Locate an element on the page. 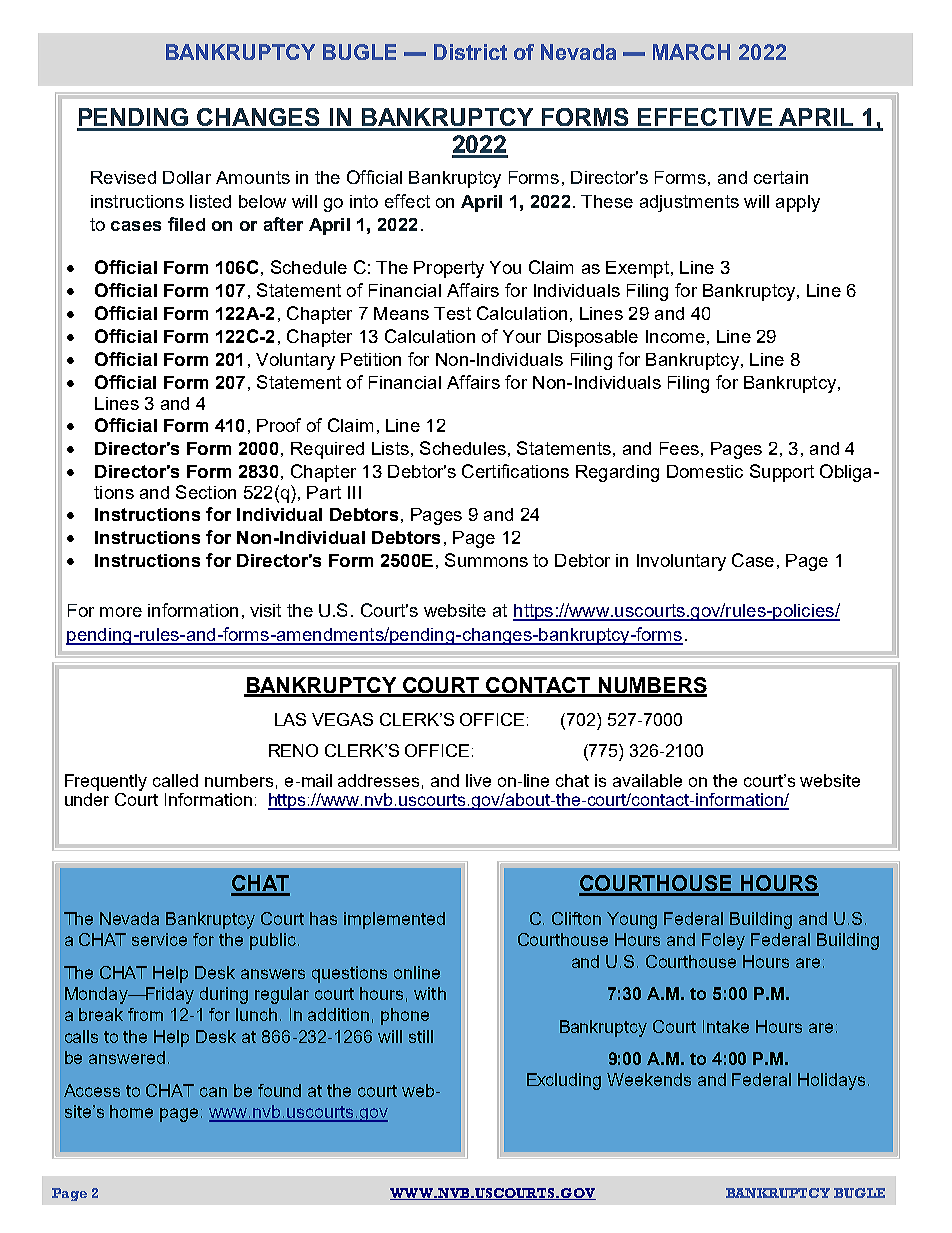 This image has width=952, height=1233. Support is located at coordinates (782, 473).
